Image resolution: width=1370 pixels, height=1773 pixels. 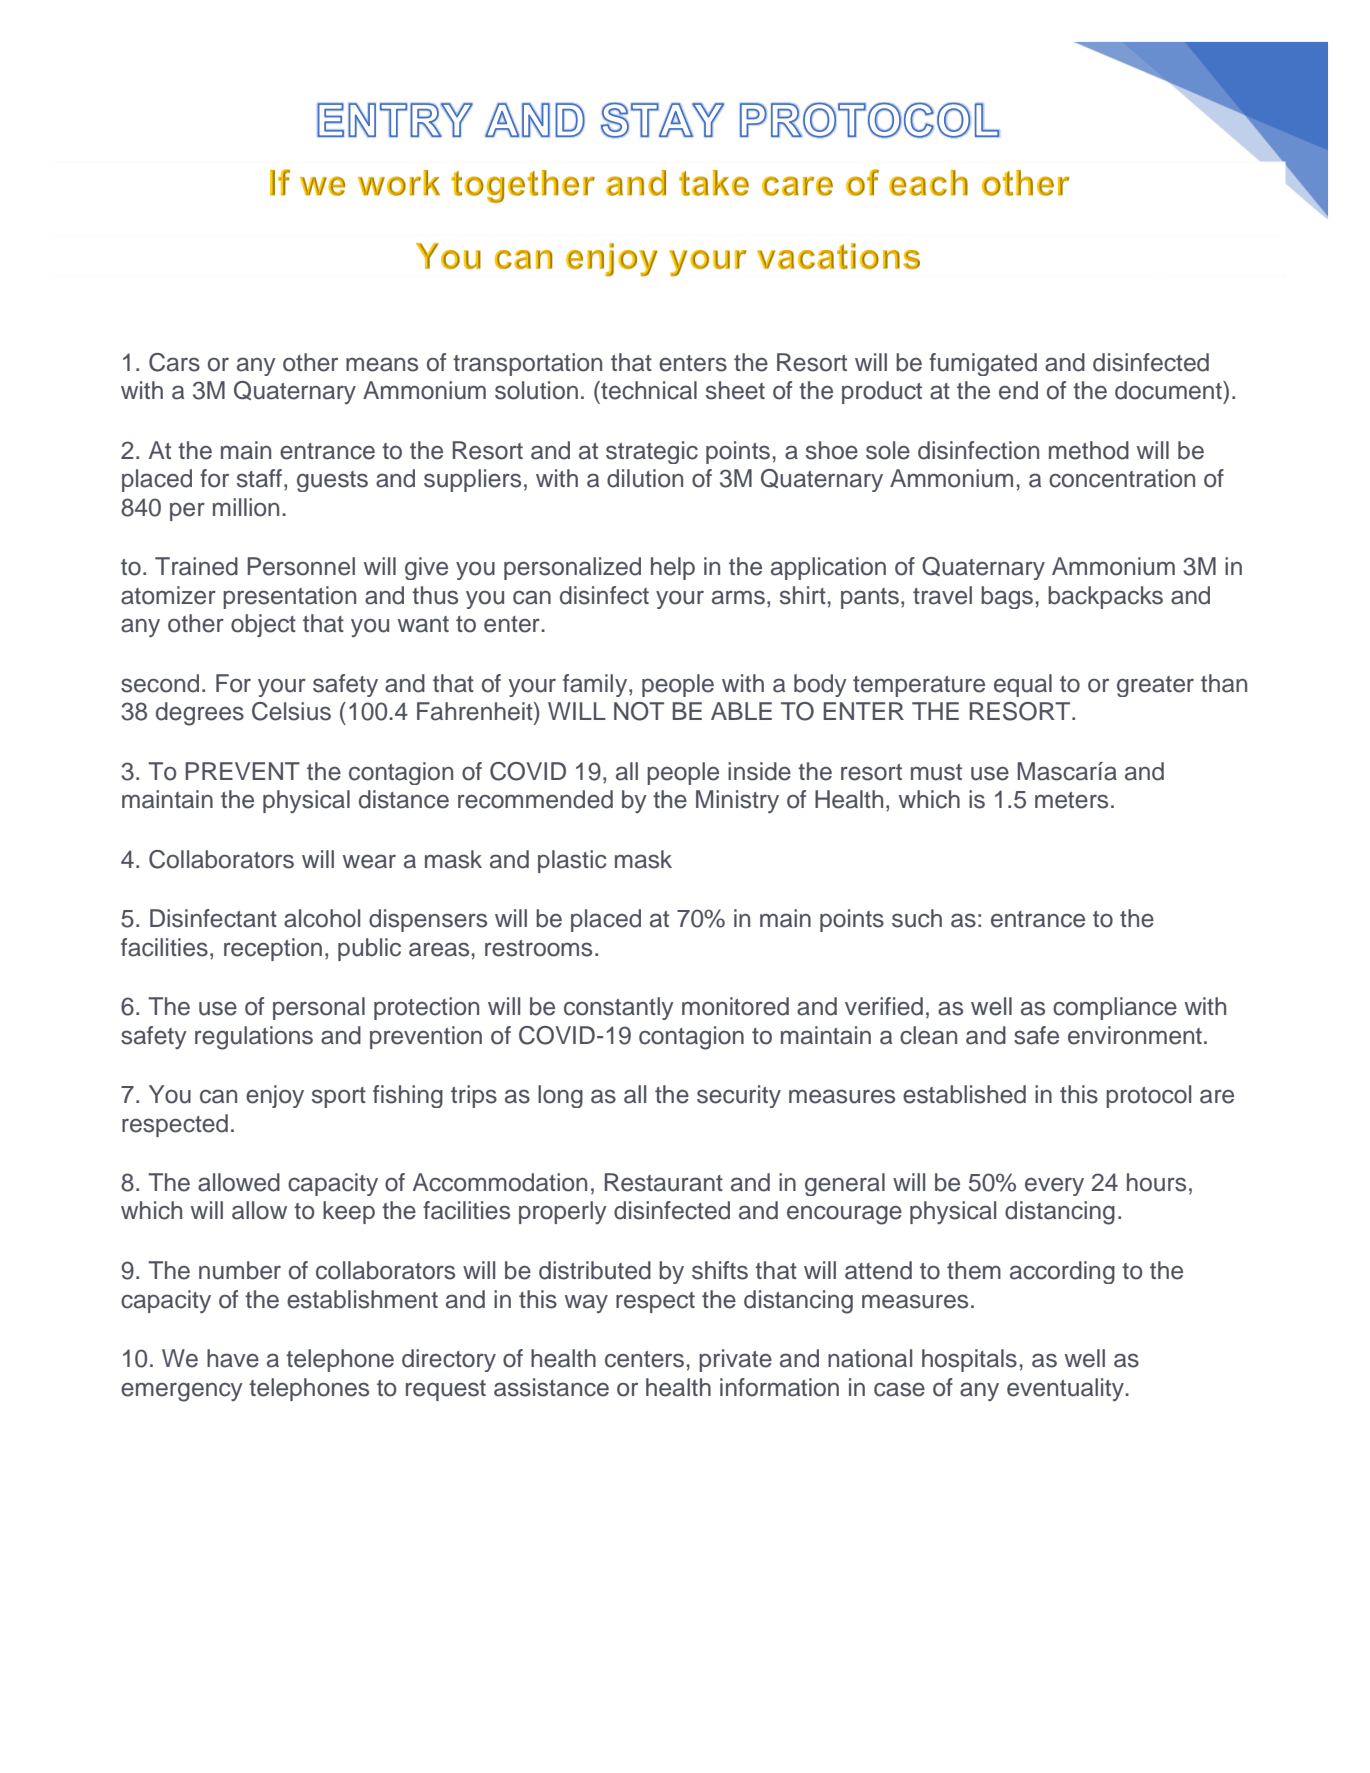 I want to click on have, so click(x=233, y=1358).
